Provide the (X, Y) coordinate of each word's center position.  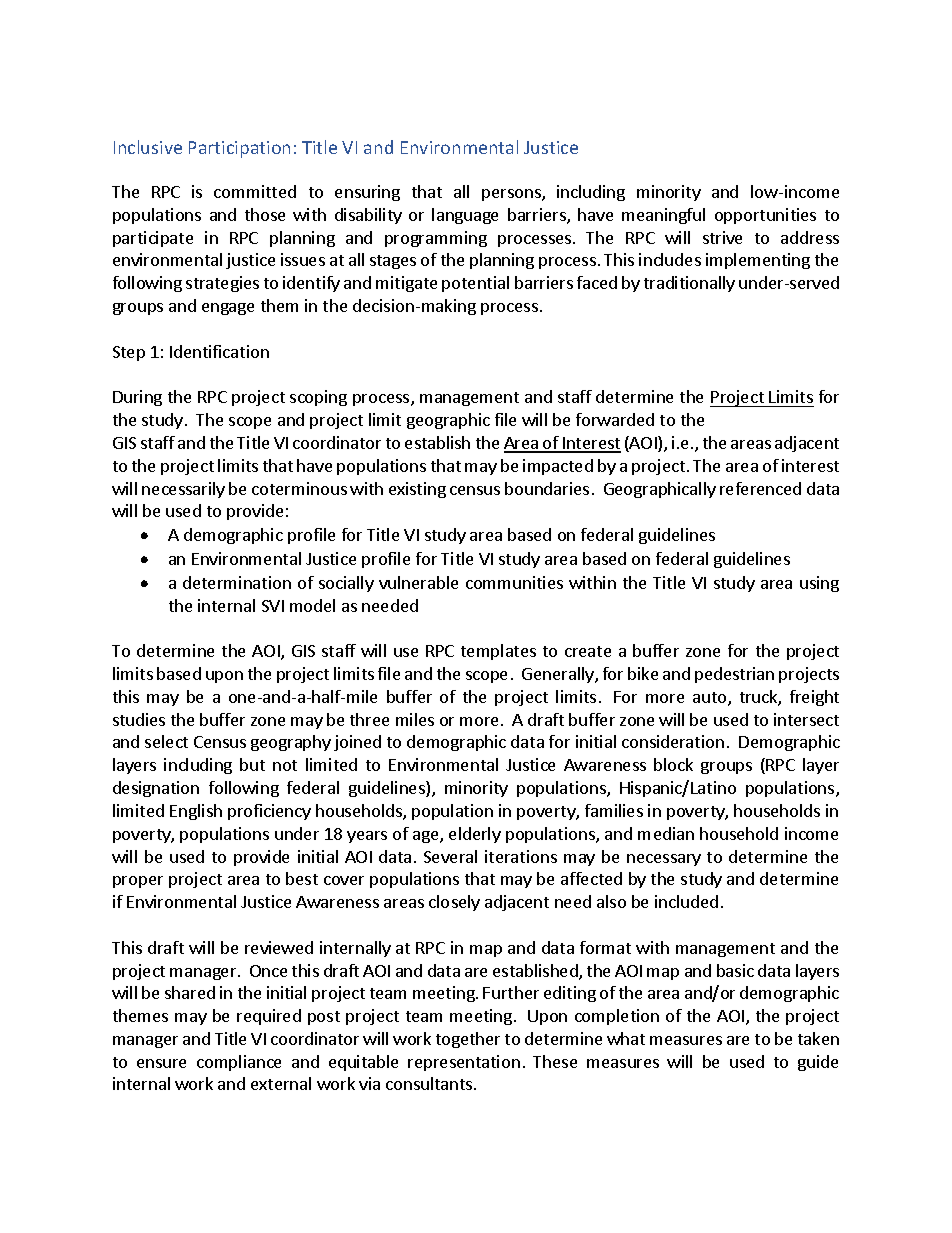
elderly (475, 835)
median (666, 833)
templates (498, 652)
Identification (219, 351)
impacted (558, 467)
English (196, 812)
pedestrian (734, 675)
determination (237, 582)
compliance (239, 1063)
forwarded (615, 419)
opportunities (765, 216)
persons (512, 195)
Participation (239, 149)
